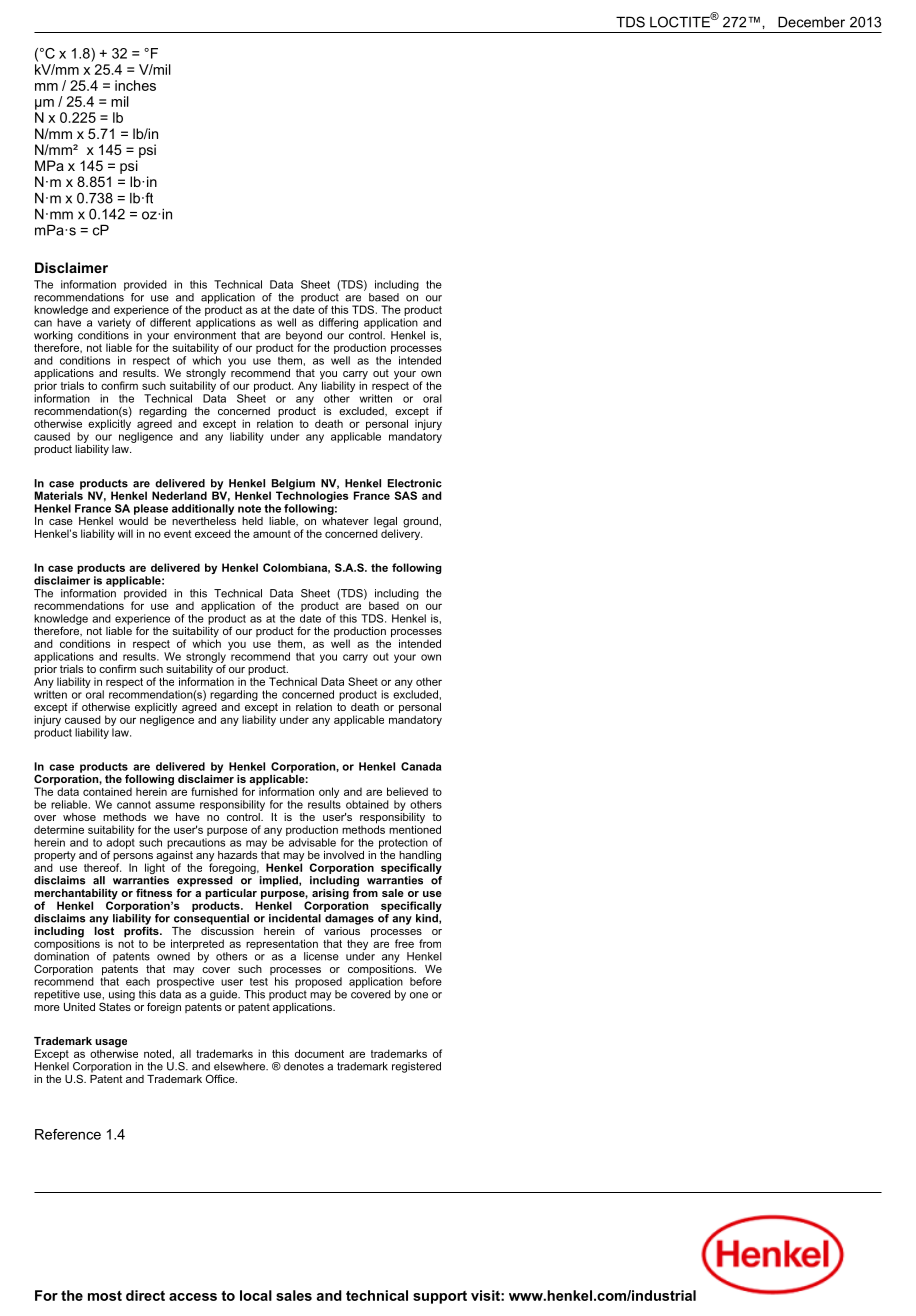 The width and height of the screenshot is (916, 1316). Describe the element at coordinates (338, 323) in the screenshot. I see `differing` at that location.
